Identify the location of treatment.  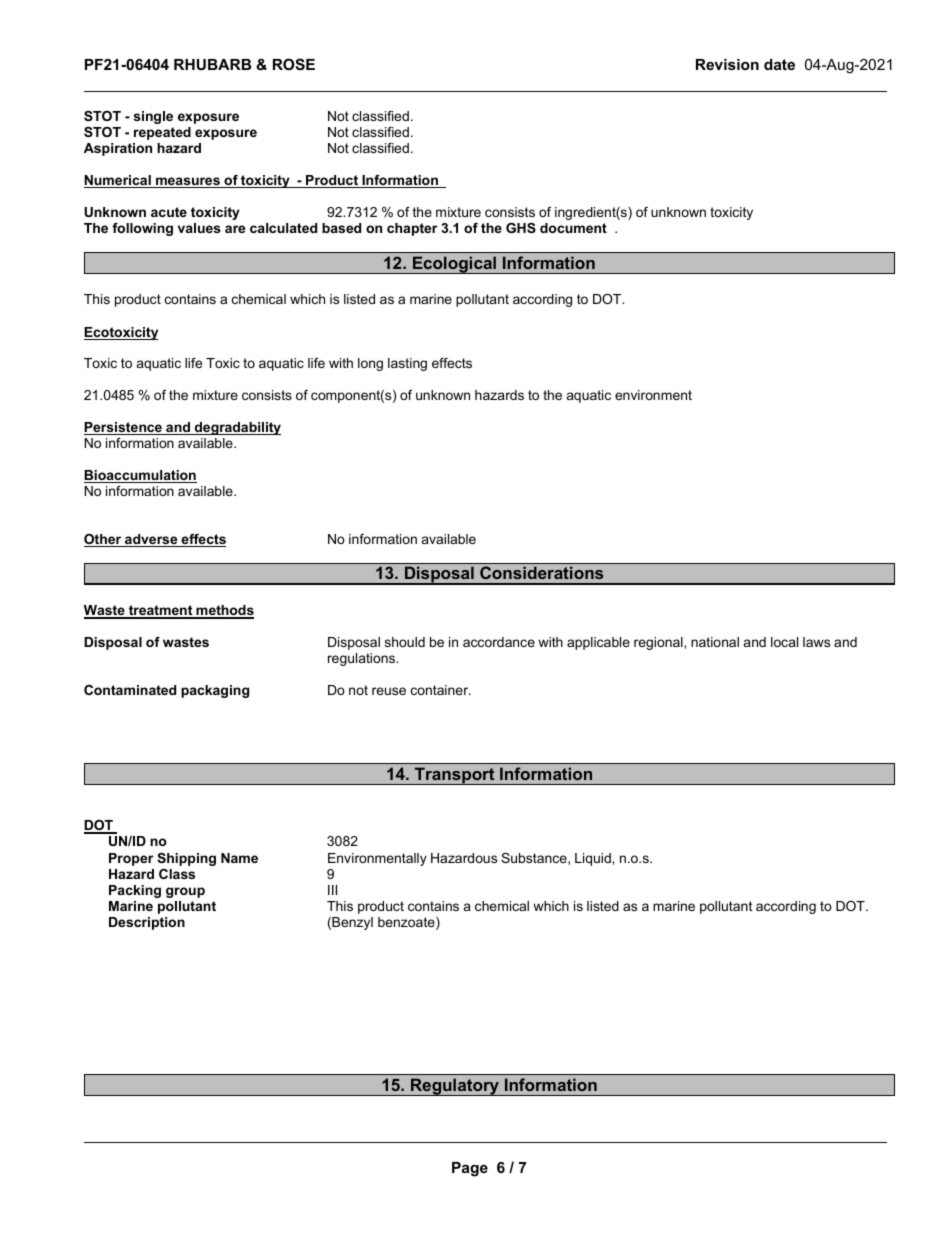
(161, 611).
